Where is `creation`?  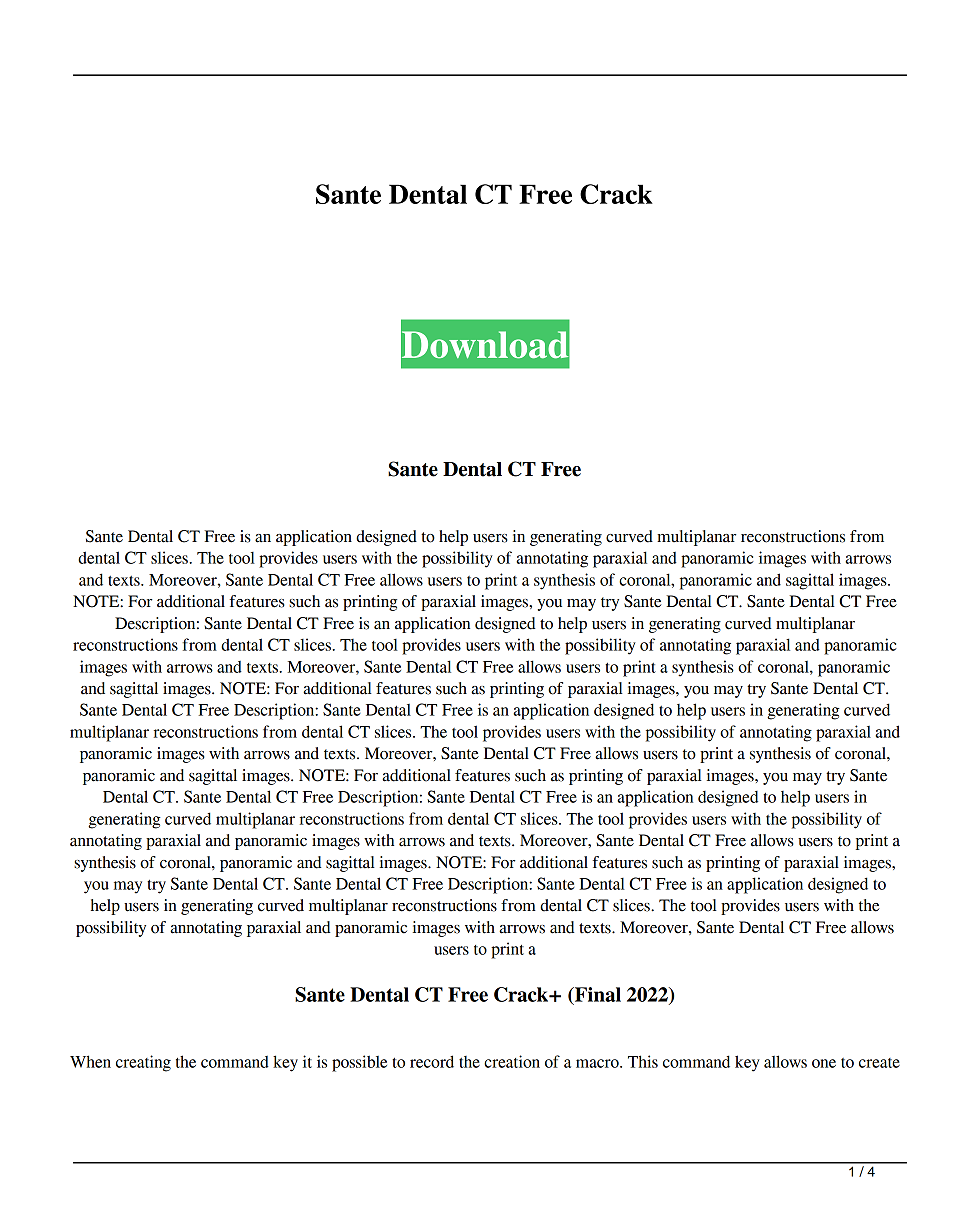
creation is located at coordinates (512, 1061).
